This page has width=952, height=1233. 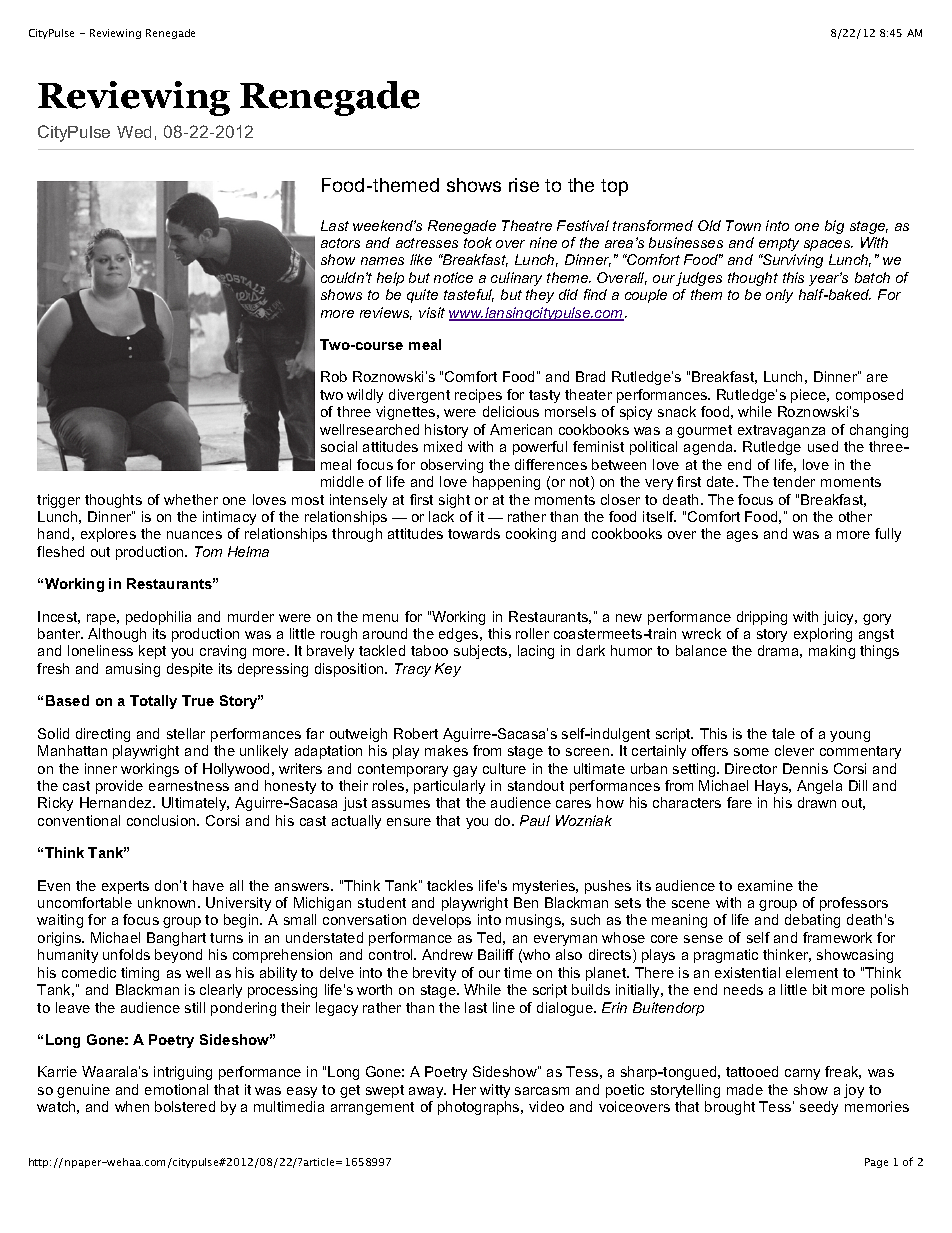 What do you see at coordinates (132, 1106) in the page?
I see `when` at bounding box center [132, 1106].
